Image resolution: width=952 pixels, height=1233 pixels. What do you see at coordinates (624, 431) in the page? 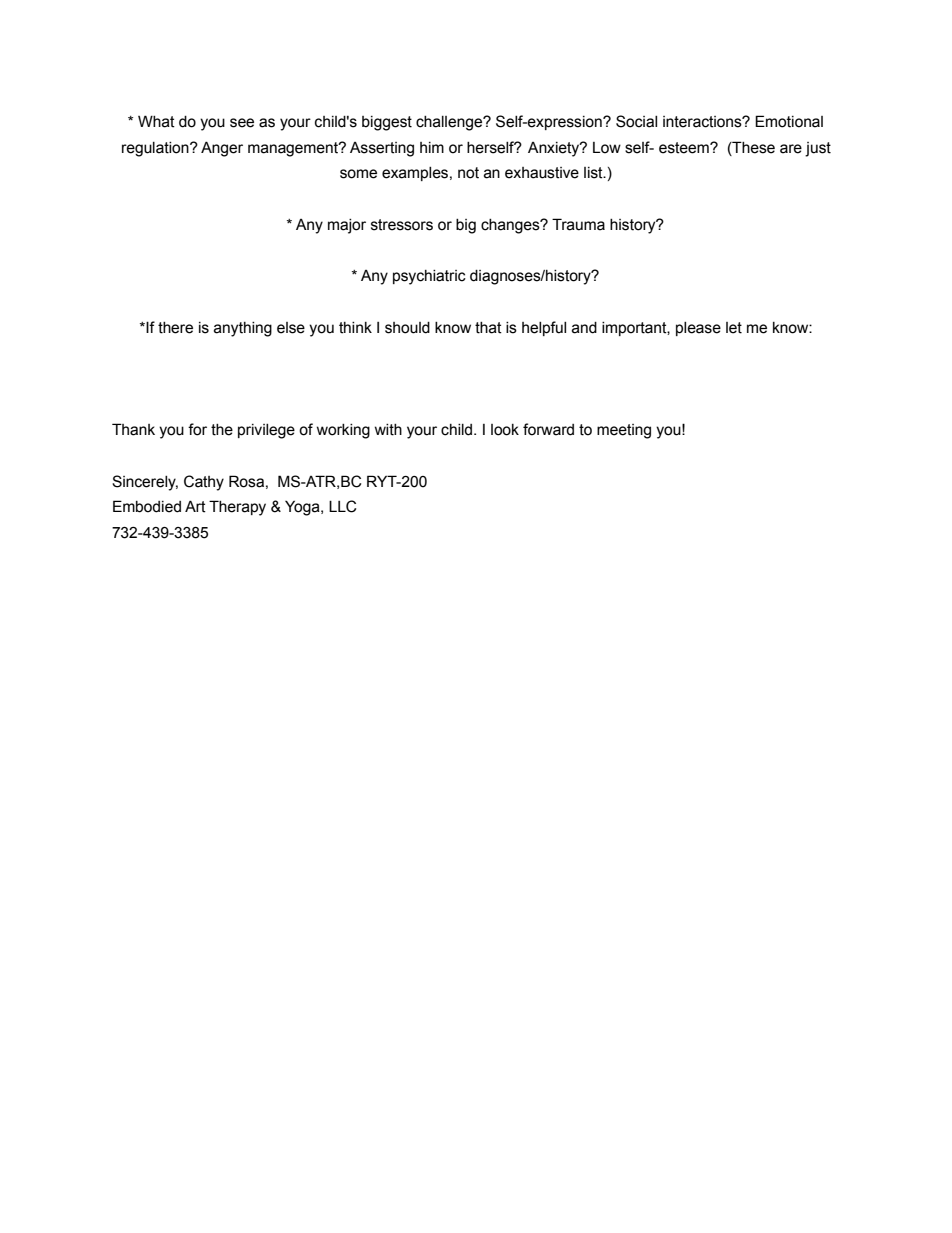
I see `meeting` at bounding box center [624, 431].
